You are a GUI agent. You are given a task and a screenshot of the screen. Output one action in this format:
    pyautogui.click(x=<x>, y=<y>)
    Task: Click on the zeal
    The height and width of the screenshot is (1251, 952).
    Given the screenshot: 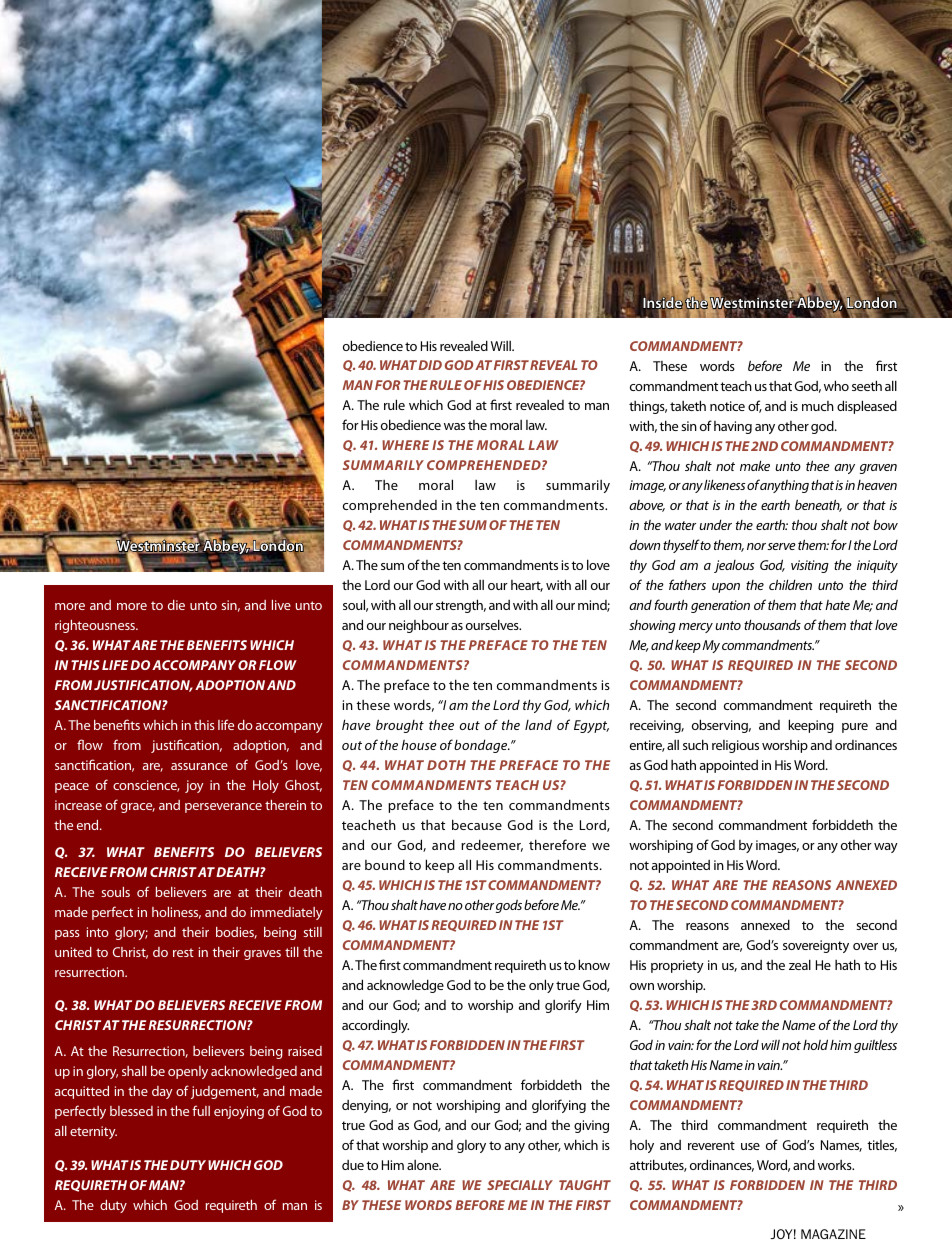 What is the action you would take?
    pyautogui.click(x=800, y=964)
